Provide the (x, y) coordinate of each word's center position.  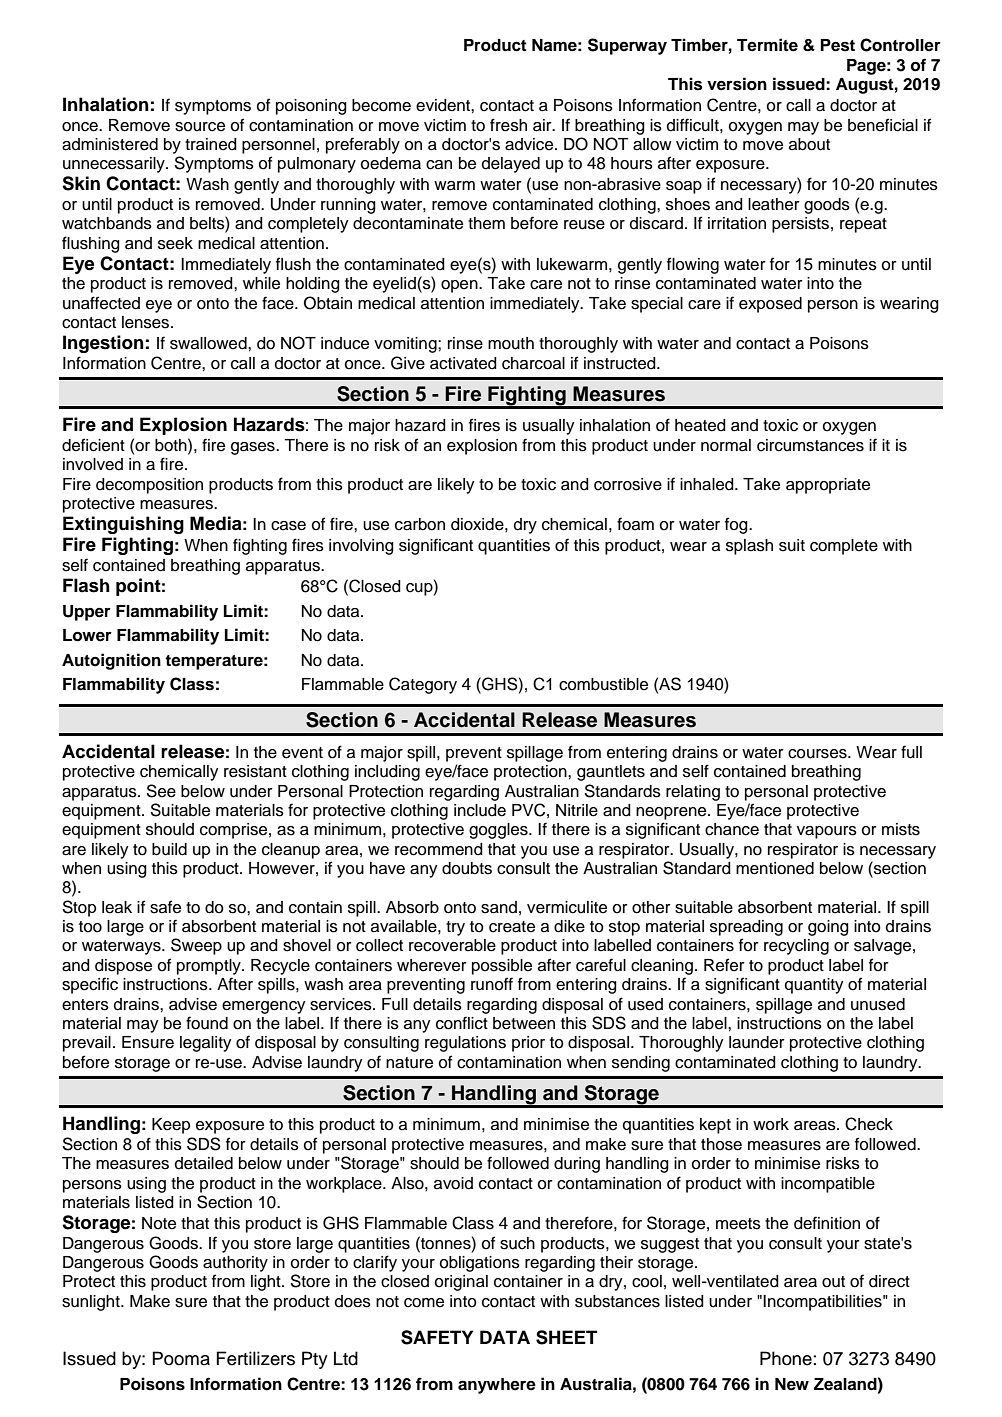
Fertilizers (255, 1358)
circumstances (810, 445)
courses (818, 754)
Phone (786, 1358)
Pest (838, 45)
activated (463, 363)
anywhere (497, 1386)
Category (423, 685)
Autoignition (111, 661)
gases (254, 448)
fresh (508, 125)
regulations (465, 1044)
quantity (814, 986)
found (207, 1023)
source (200, 127)
